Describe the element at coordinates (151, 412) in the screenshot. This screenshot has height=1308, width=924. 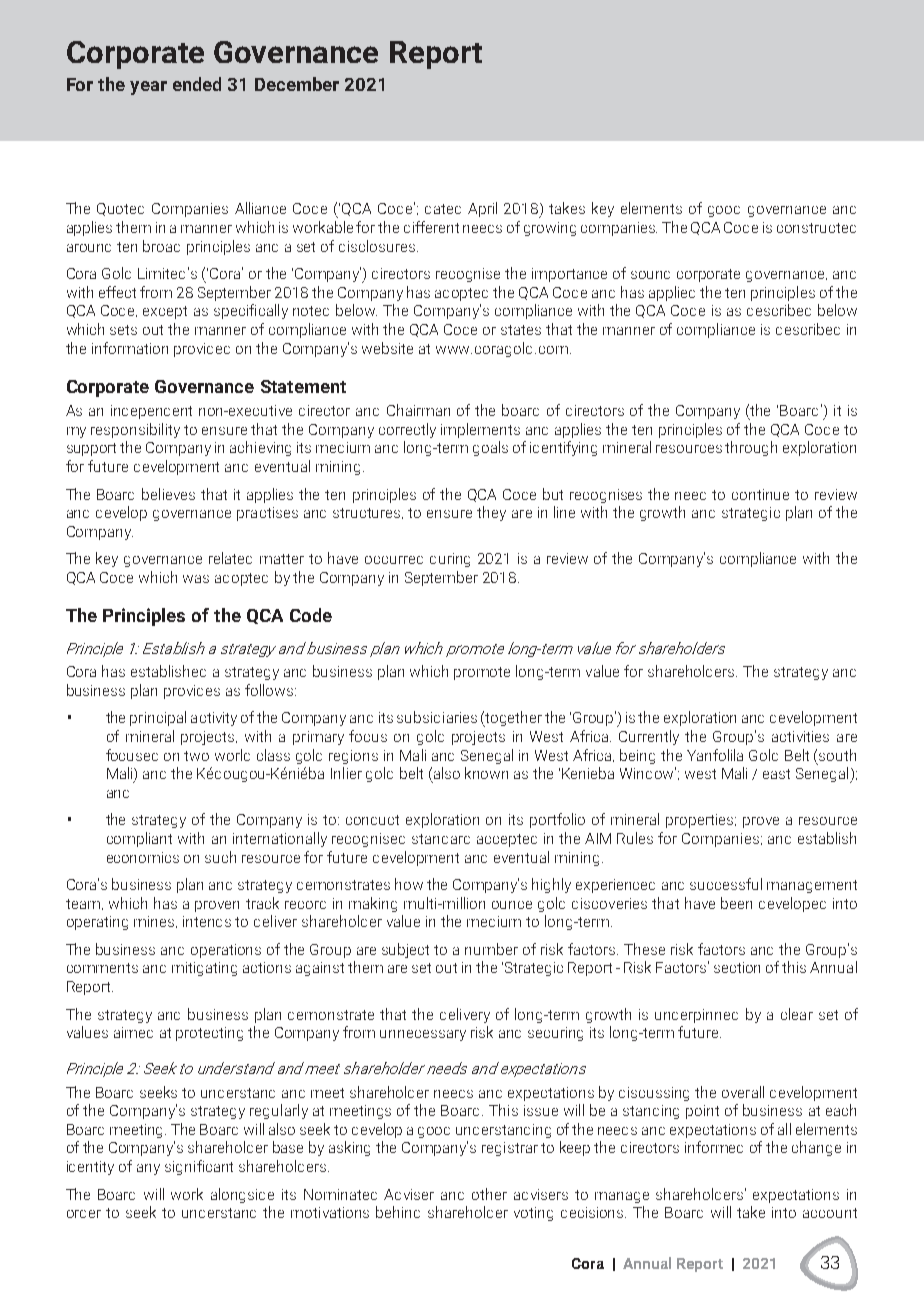
I see `independent` at that location.
